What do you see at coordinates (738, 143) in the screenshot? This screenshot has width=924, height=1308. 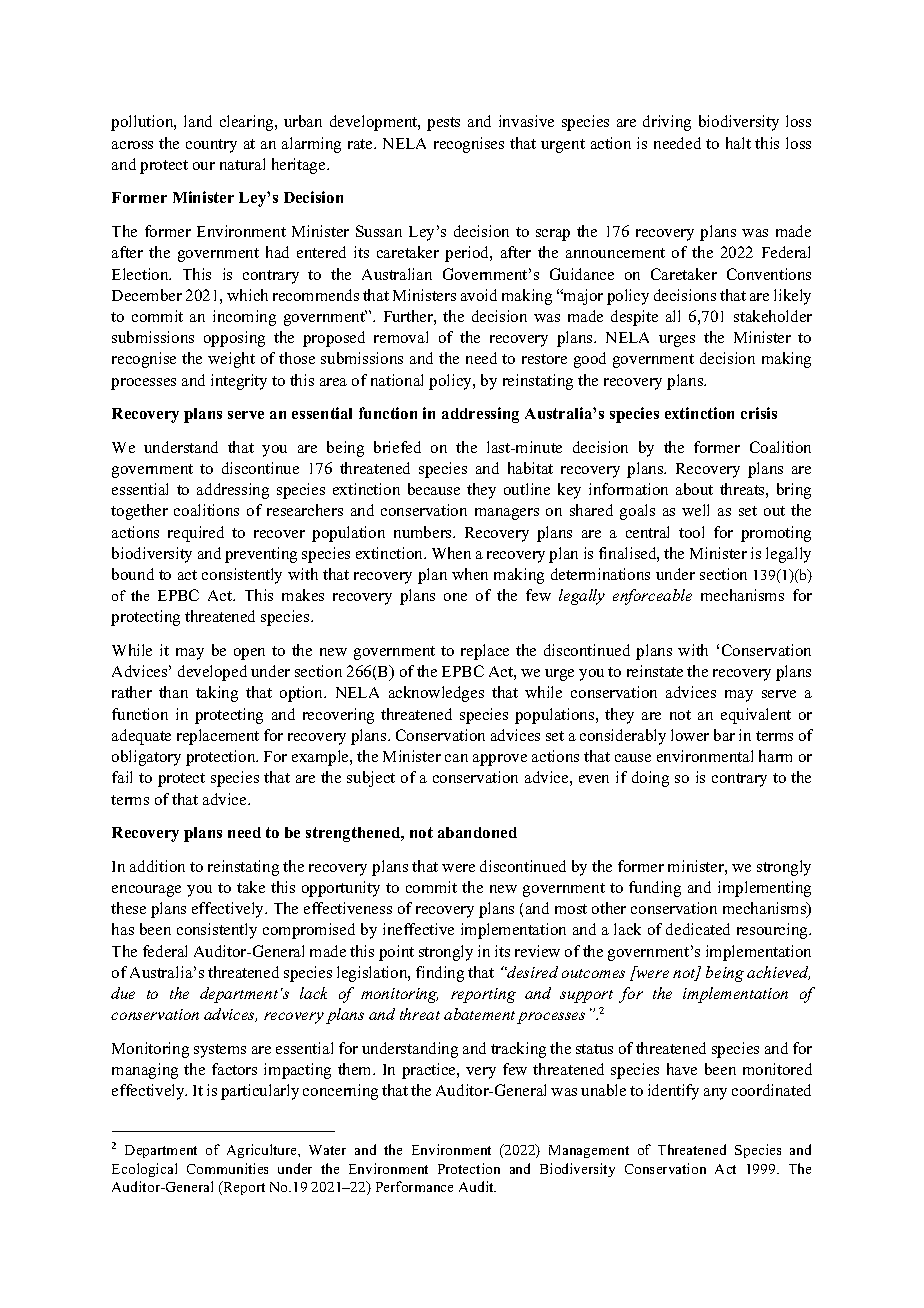 I see `halt` at bounding box center [738, 143].
